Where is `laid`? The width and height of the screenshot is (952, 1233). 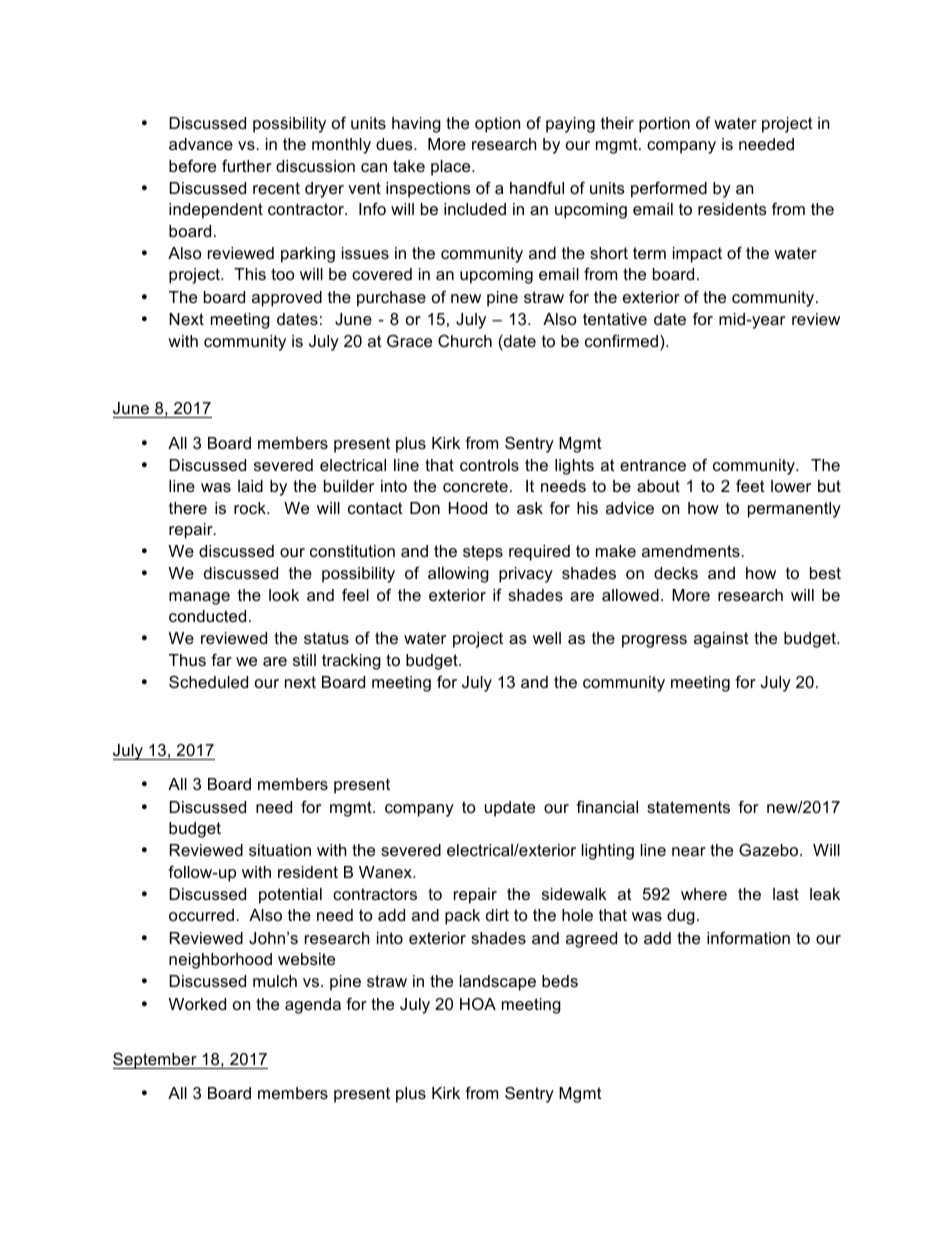 laid is located at coordinates (250, 486).
